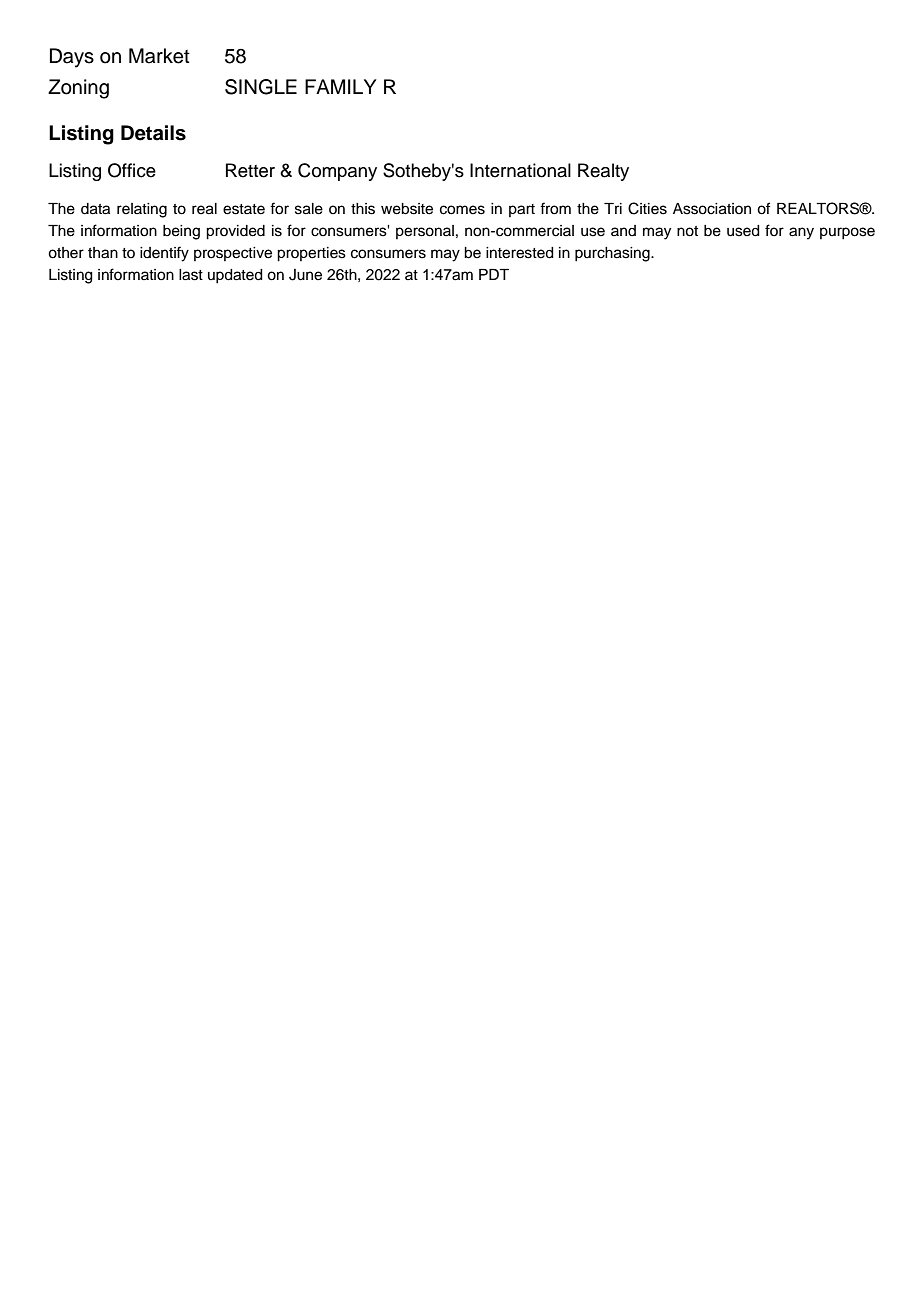 This screenshot has width=924, height=1308. Describe the element at coordinates (341, 86) in the screenshot. I see `FAMILY` at that location.
